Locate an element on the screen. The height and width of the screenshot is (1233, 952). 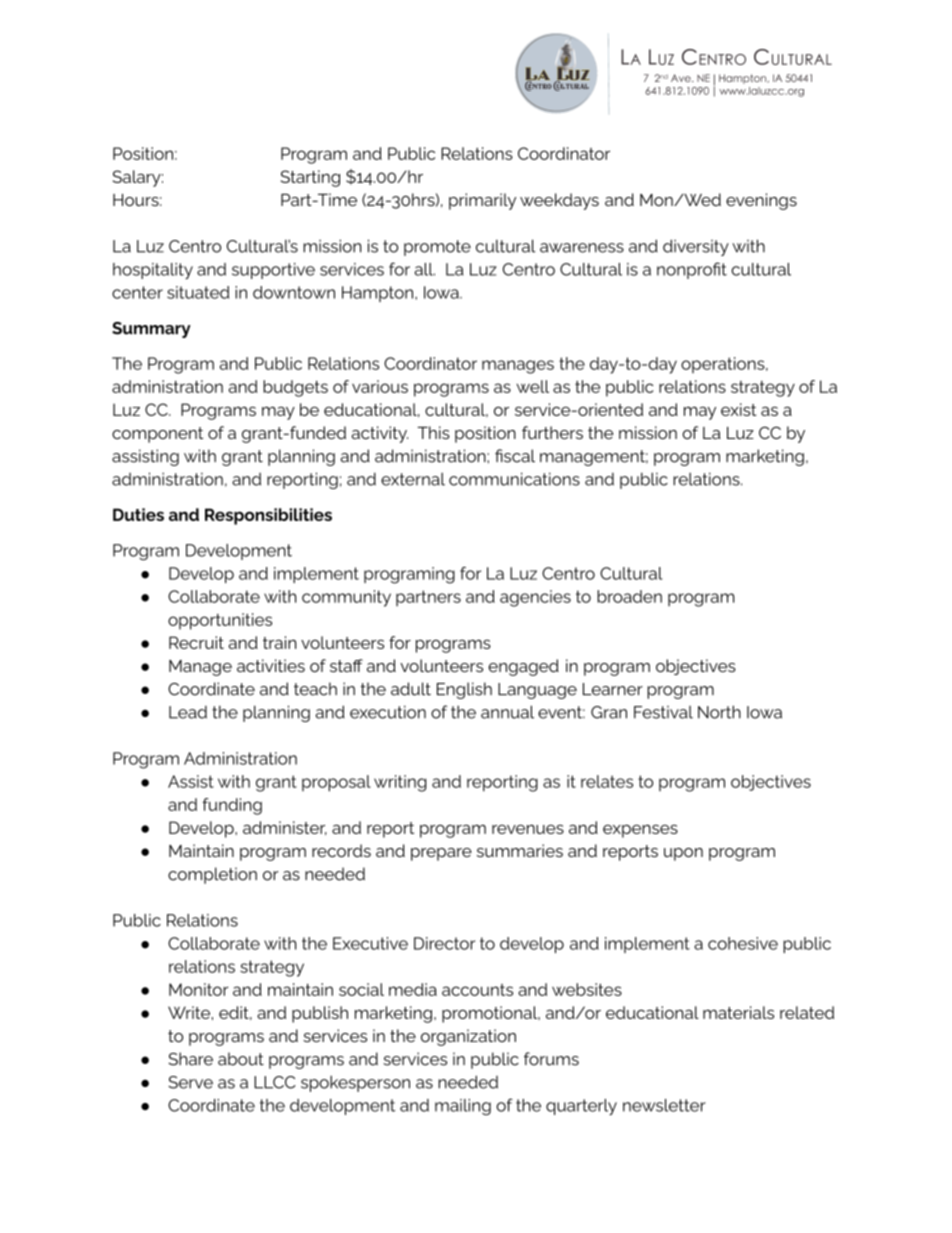
Director is located at coordinates (444, 943).
